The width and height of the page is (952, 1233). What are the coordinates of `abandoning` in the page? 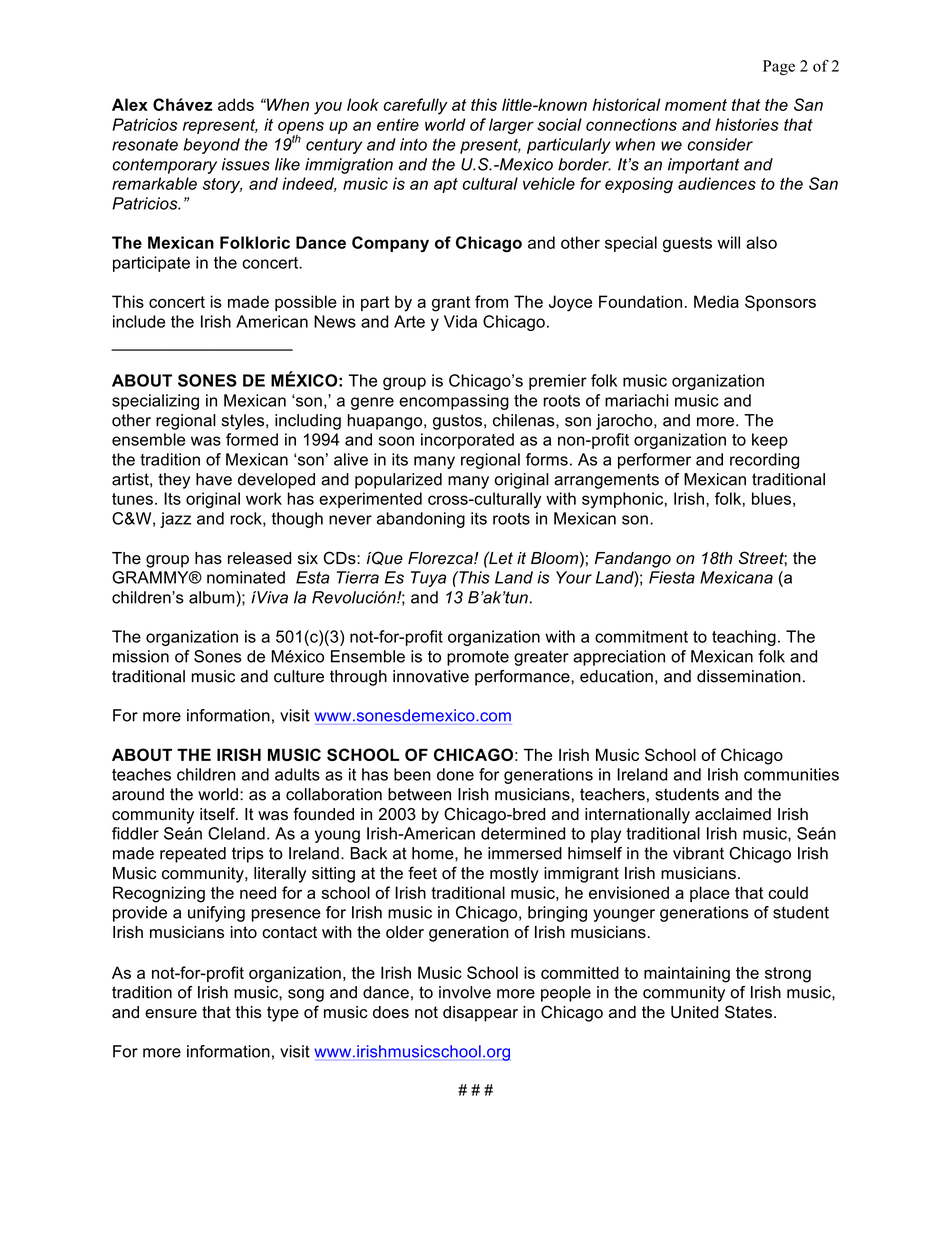 It's located at (421, 520).
